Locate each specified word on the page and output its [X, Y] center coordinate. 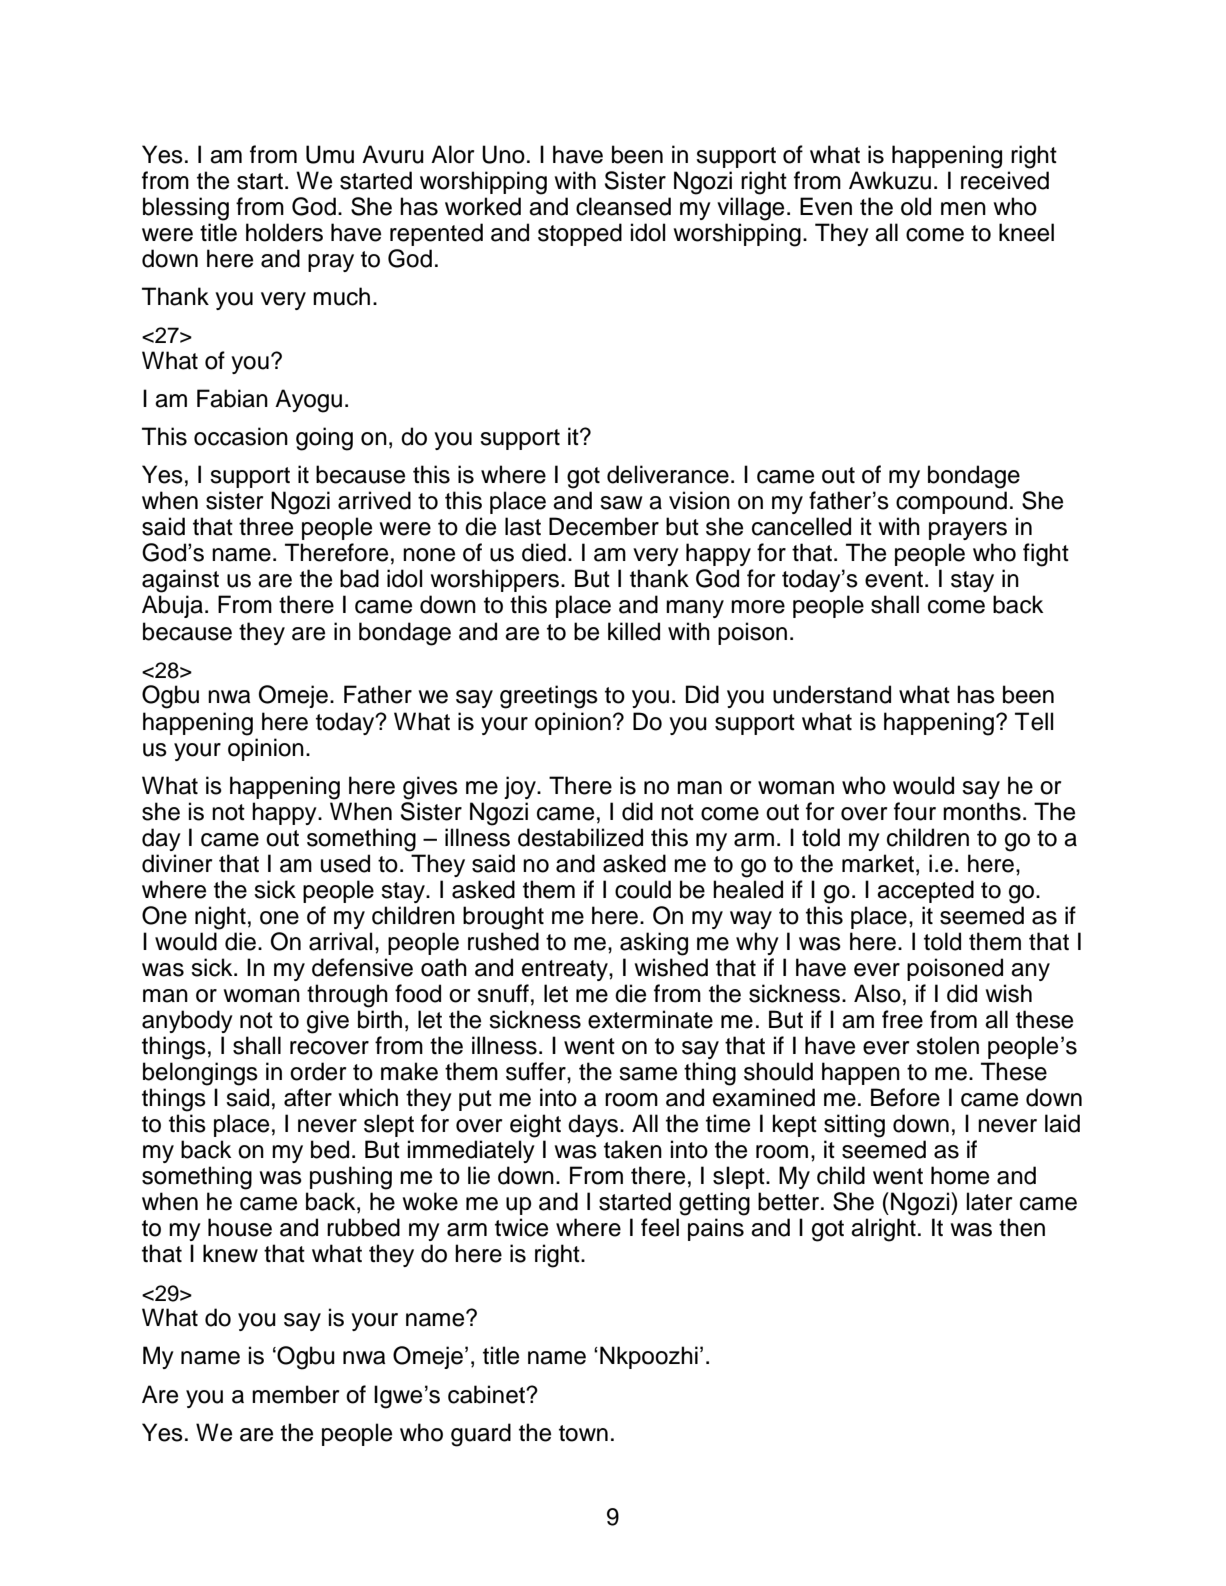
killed [634, 631]
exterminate [650, 1019]
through [347, 996]
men [963, 209]
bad [359, 578]
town [583, 1433]
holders [284, 232]
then [1022, 1227]
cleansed [623, 206]
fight [1046, 555]
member [295, 1394]
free [902, 1019]
